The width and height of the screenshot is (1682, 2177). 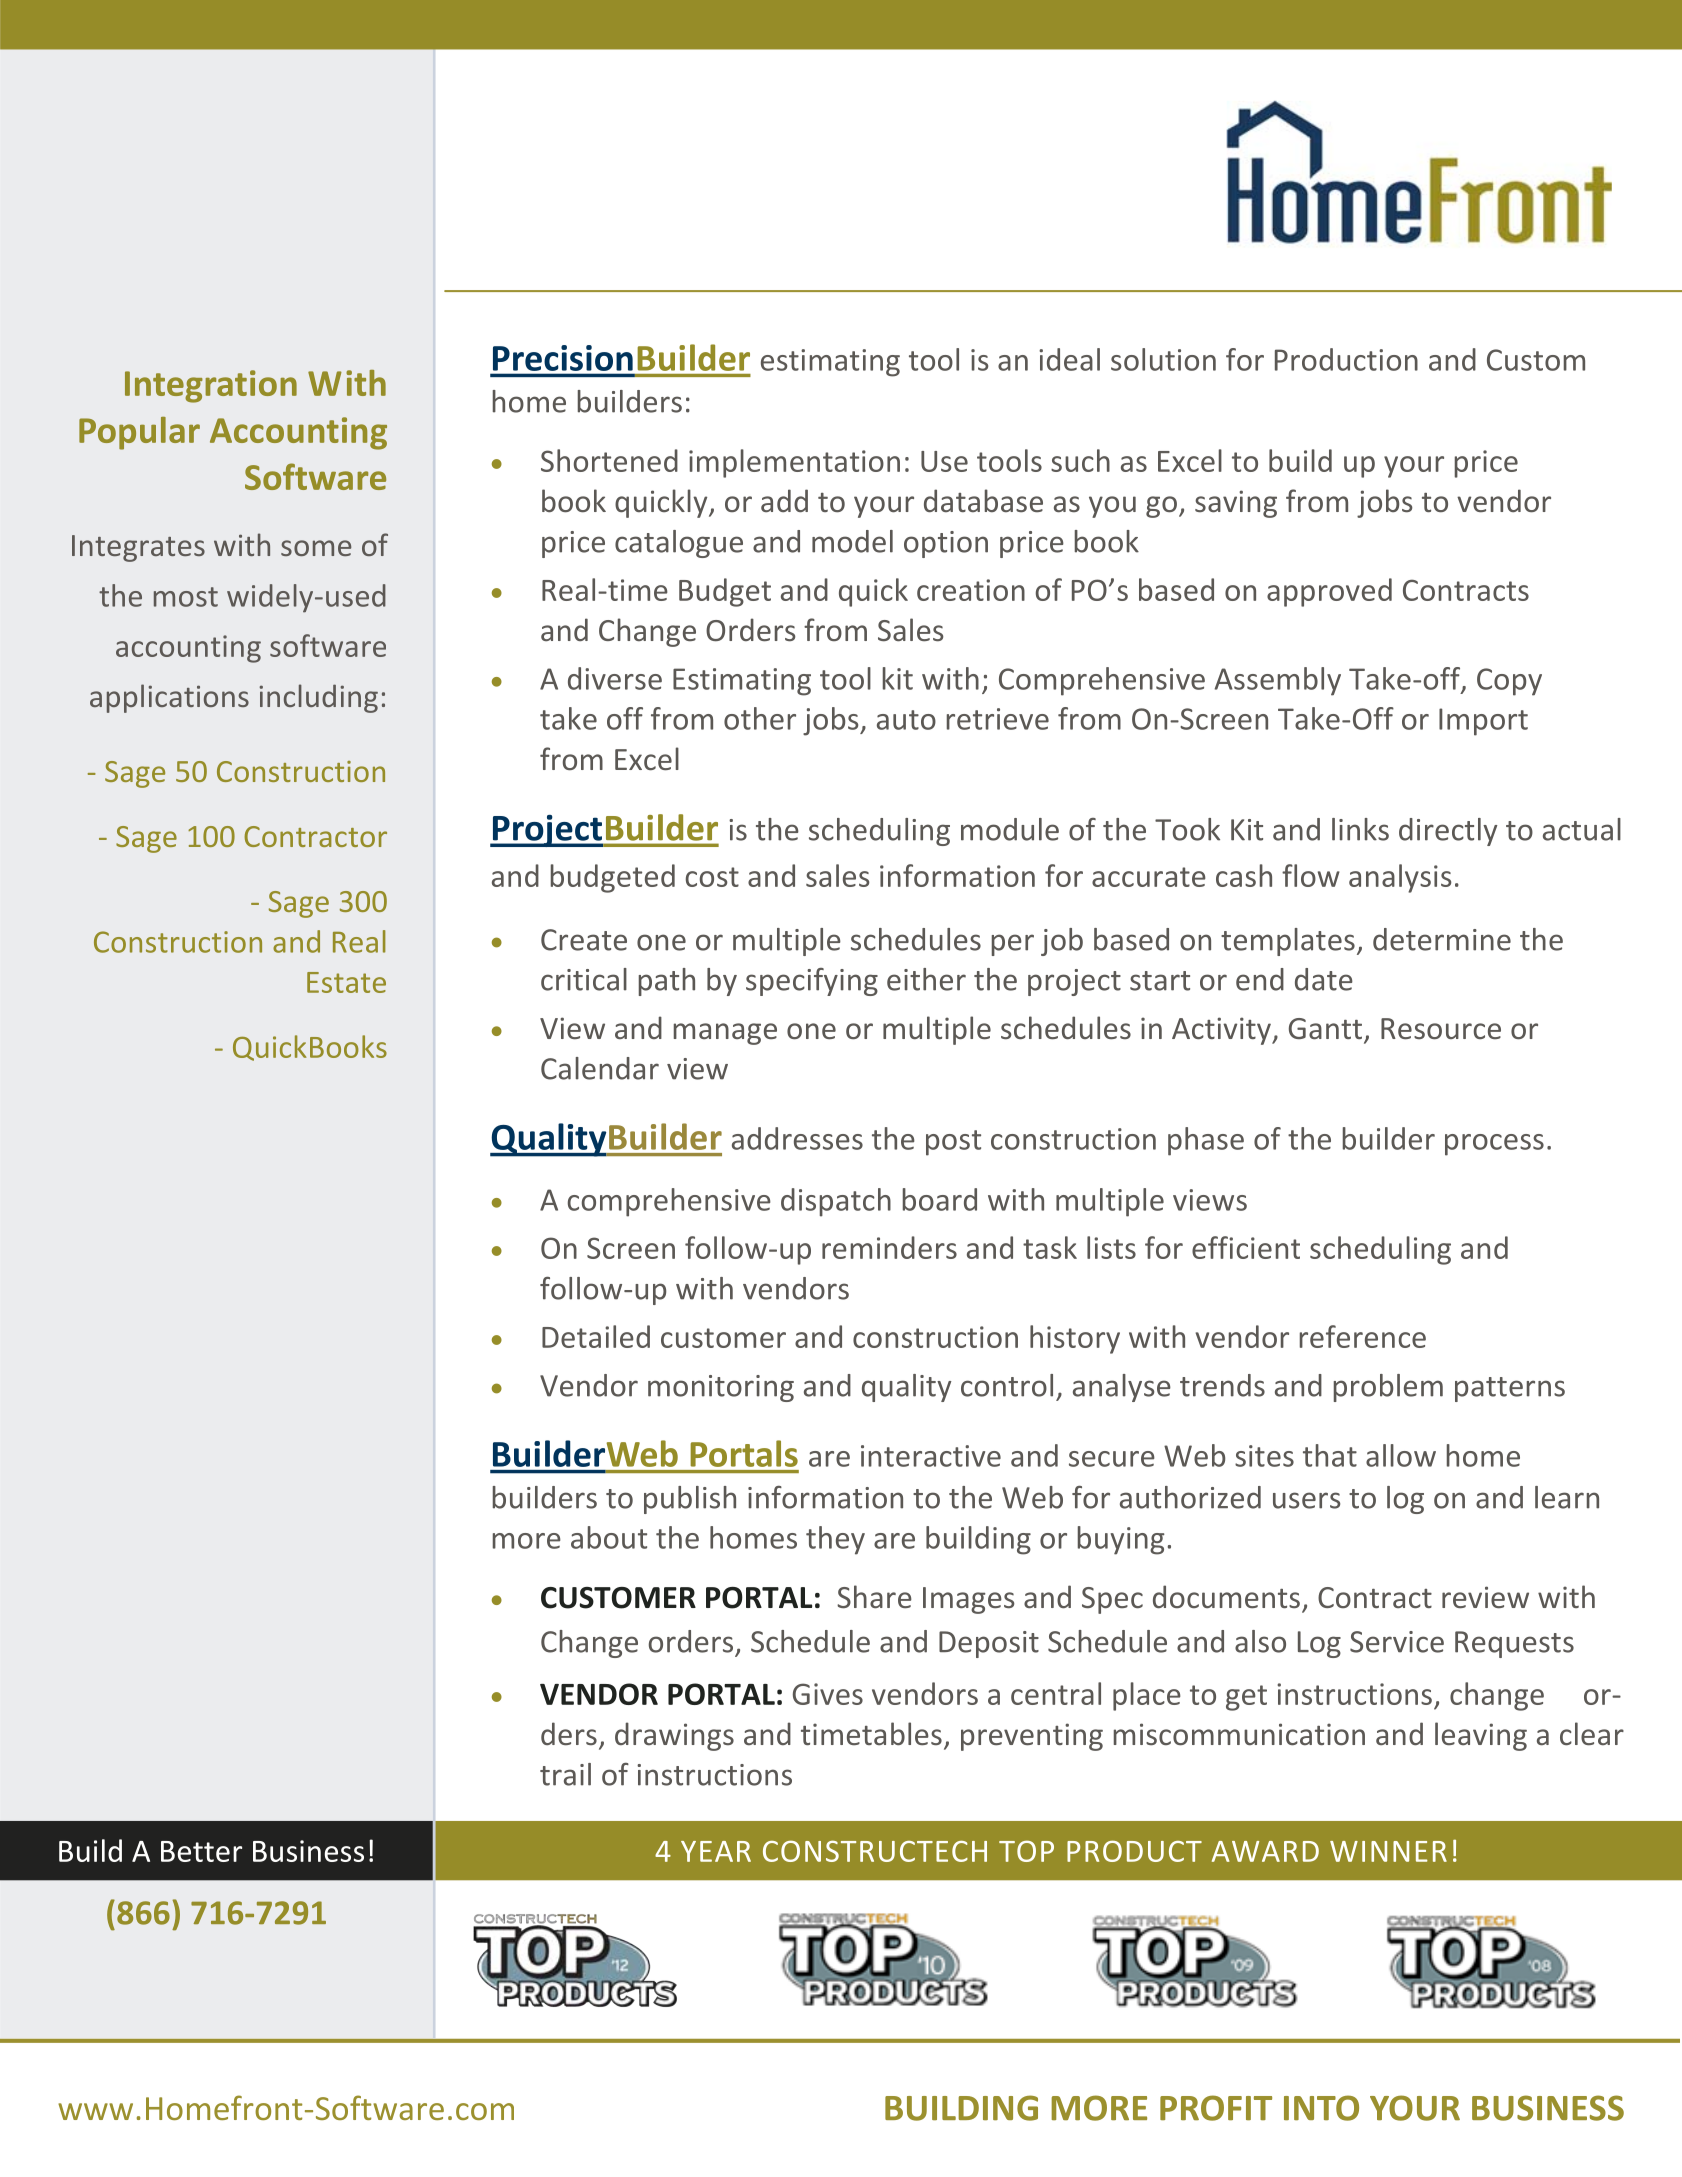 I want to click on allow, so click(x=1401, y=1455).
